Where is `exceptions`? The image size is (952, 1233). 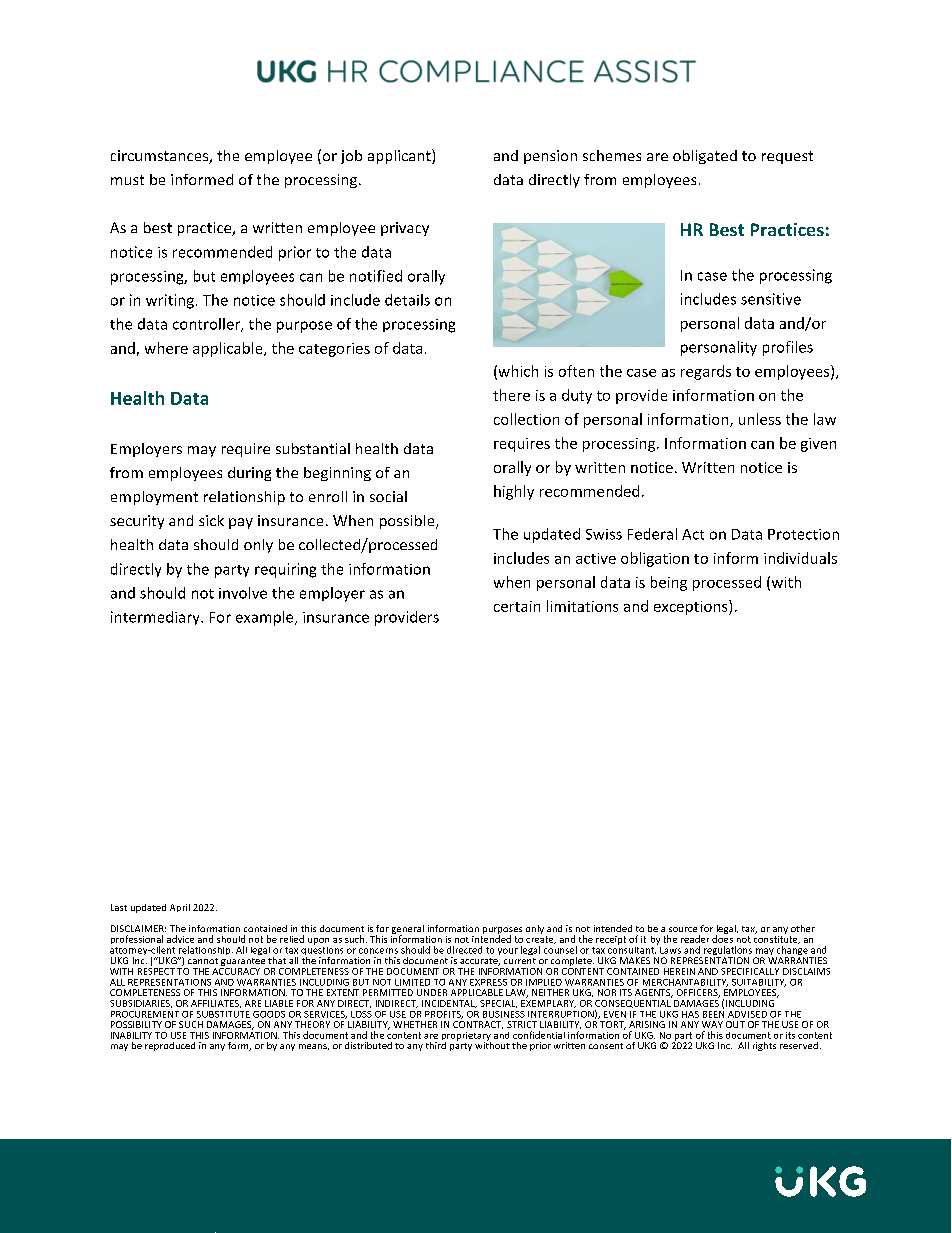 exceptions is located at coordinates (692, 607).
